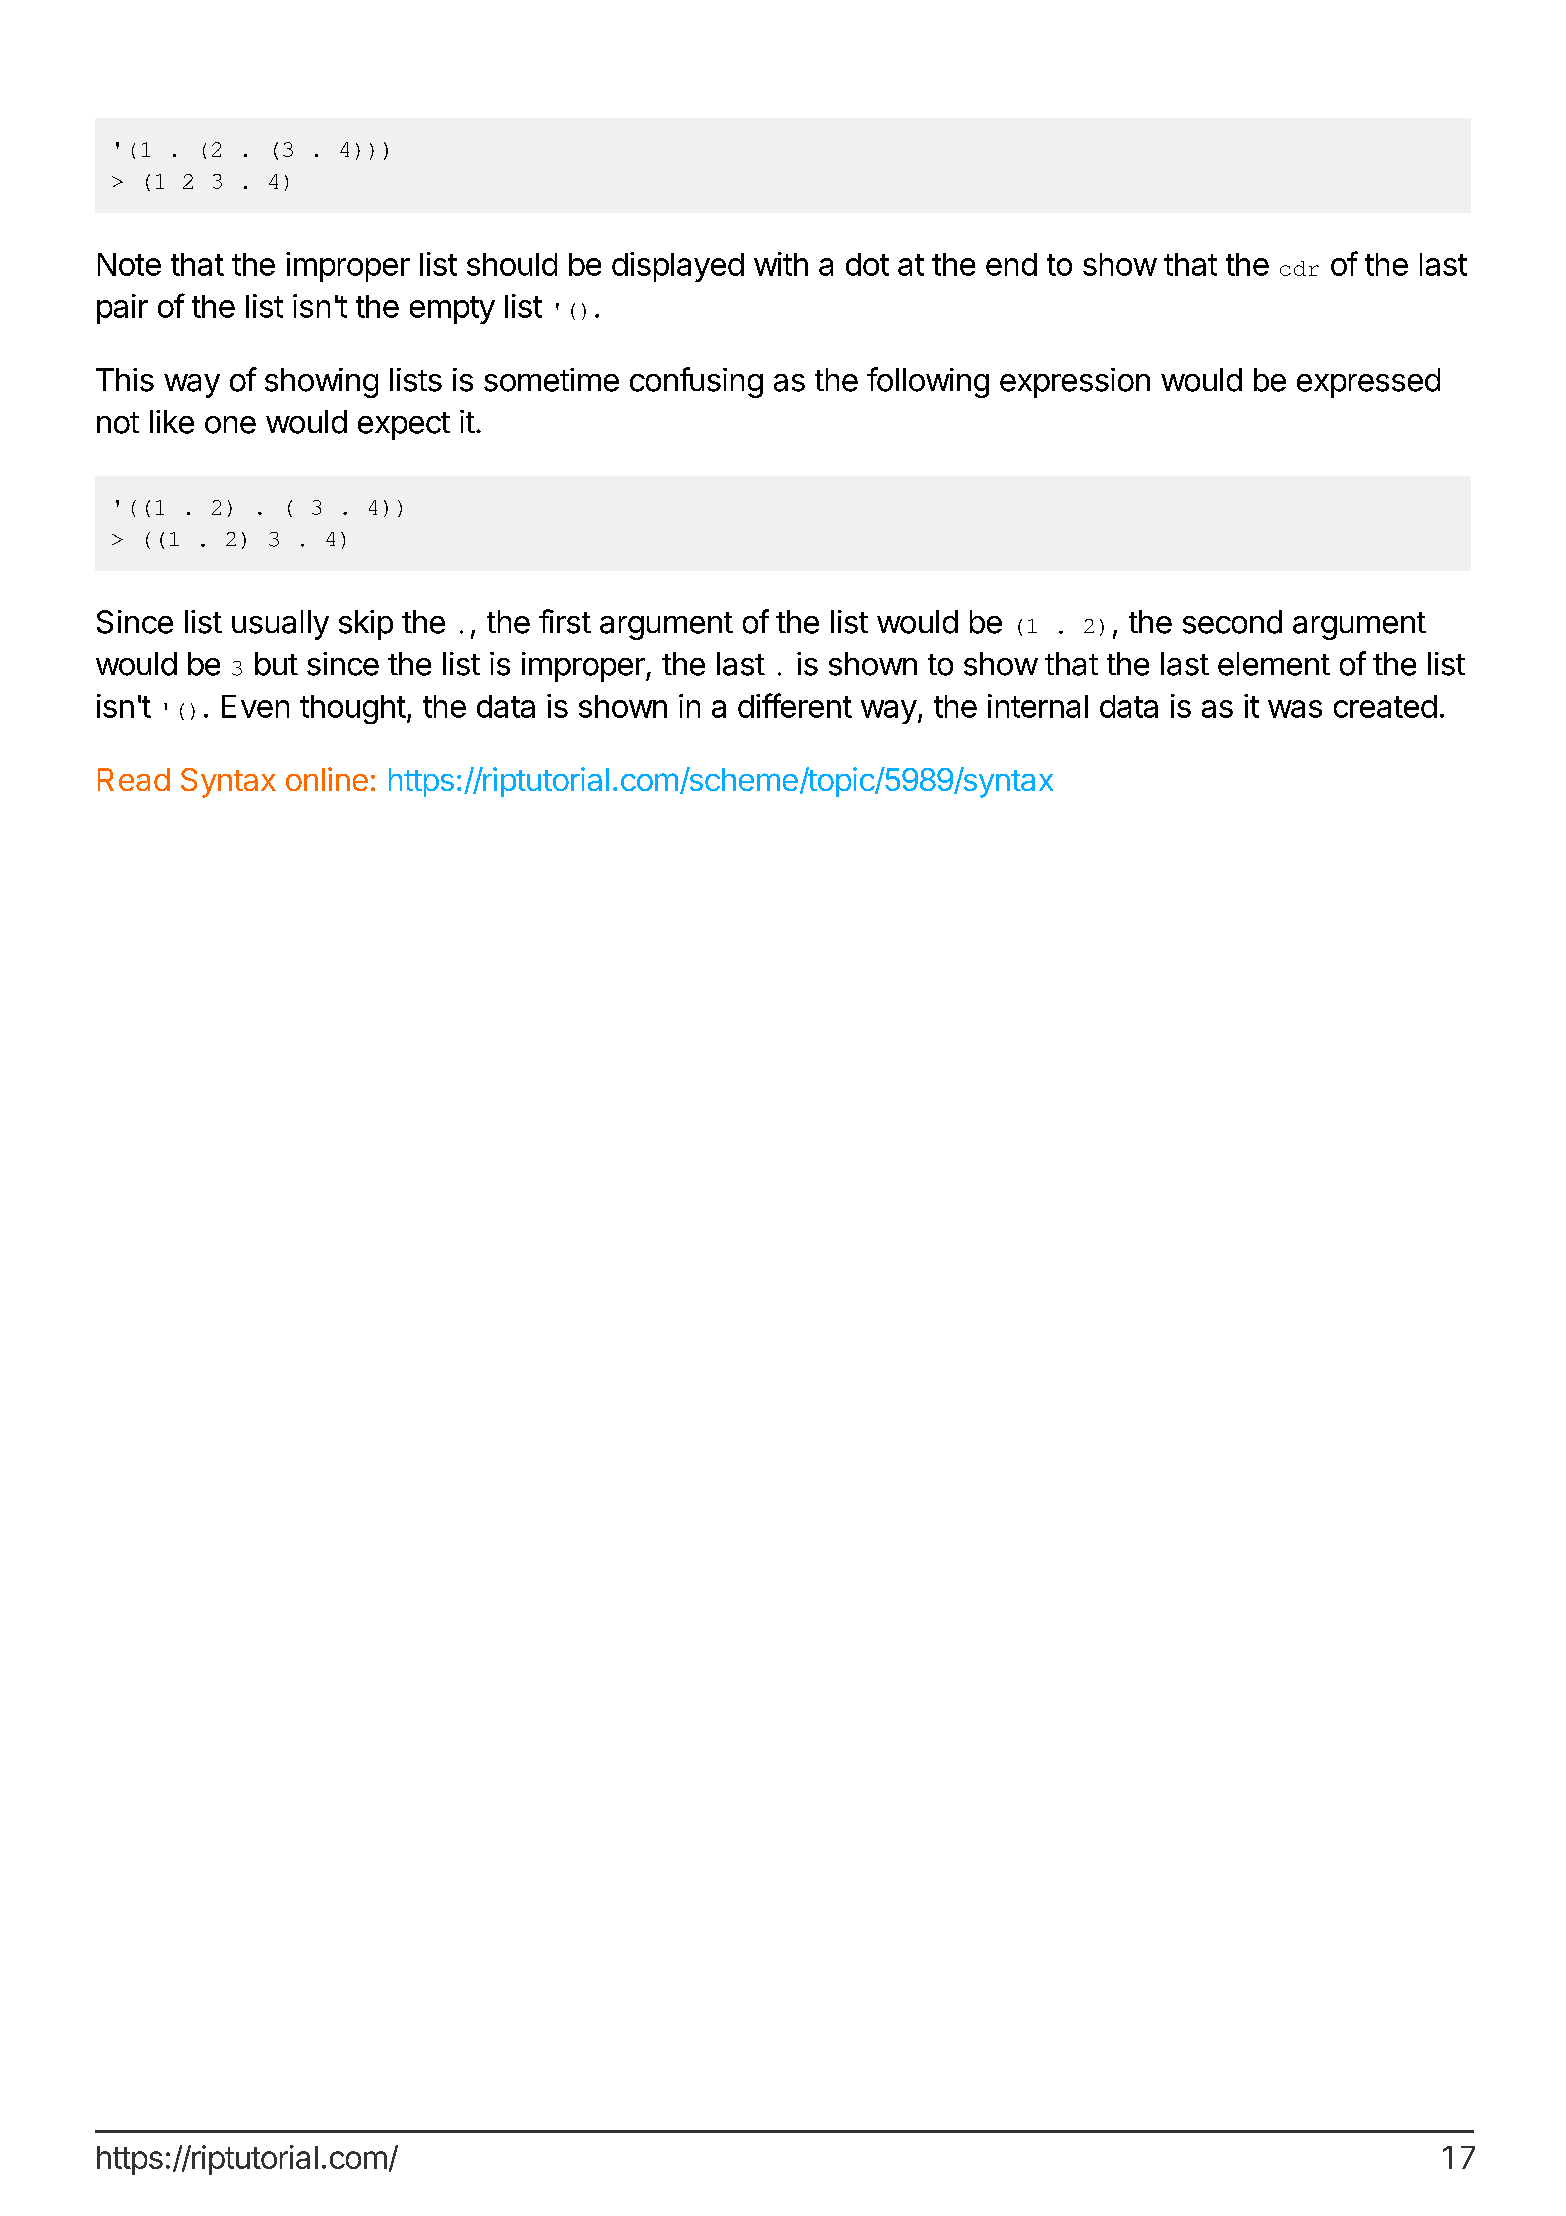 This image has width=1566, height=2216. Describe the element at coordinates (795, 705) in the image. I see `different` at that location.
